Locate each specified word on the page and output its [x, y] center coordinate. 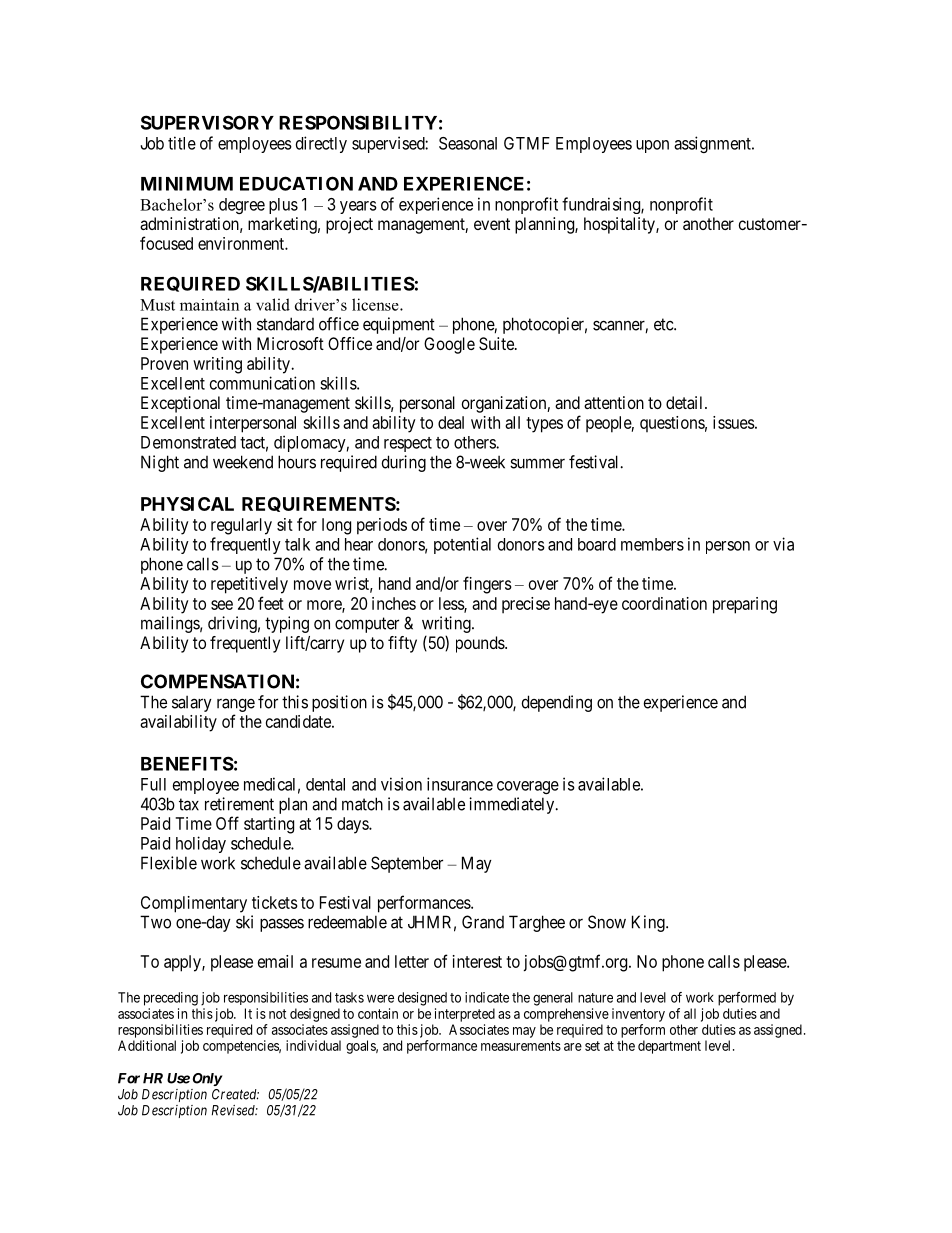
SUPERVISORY [207, 122]
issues [734, 422]
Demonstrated [188, 442]
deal [451, 422]
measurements [521, 1046]
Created [235, 1094]
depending [557, 703]
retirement [239, 804]
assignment [713, 144]
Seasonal [468, 143]
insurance [460, 784]
